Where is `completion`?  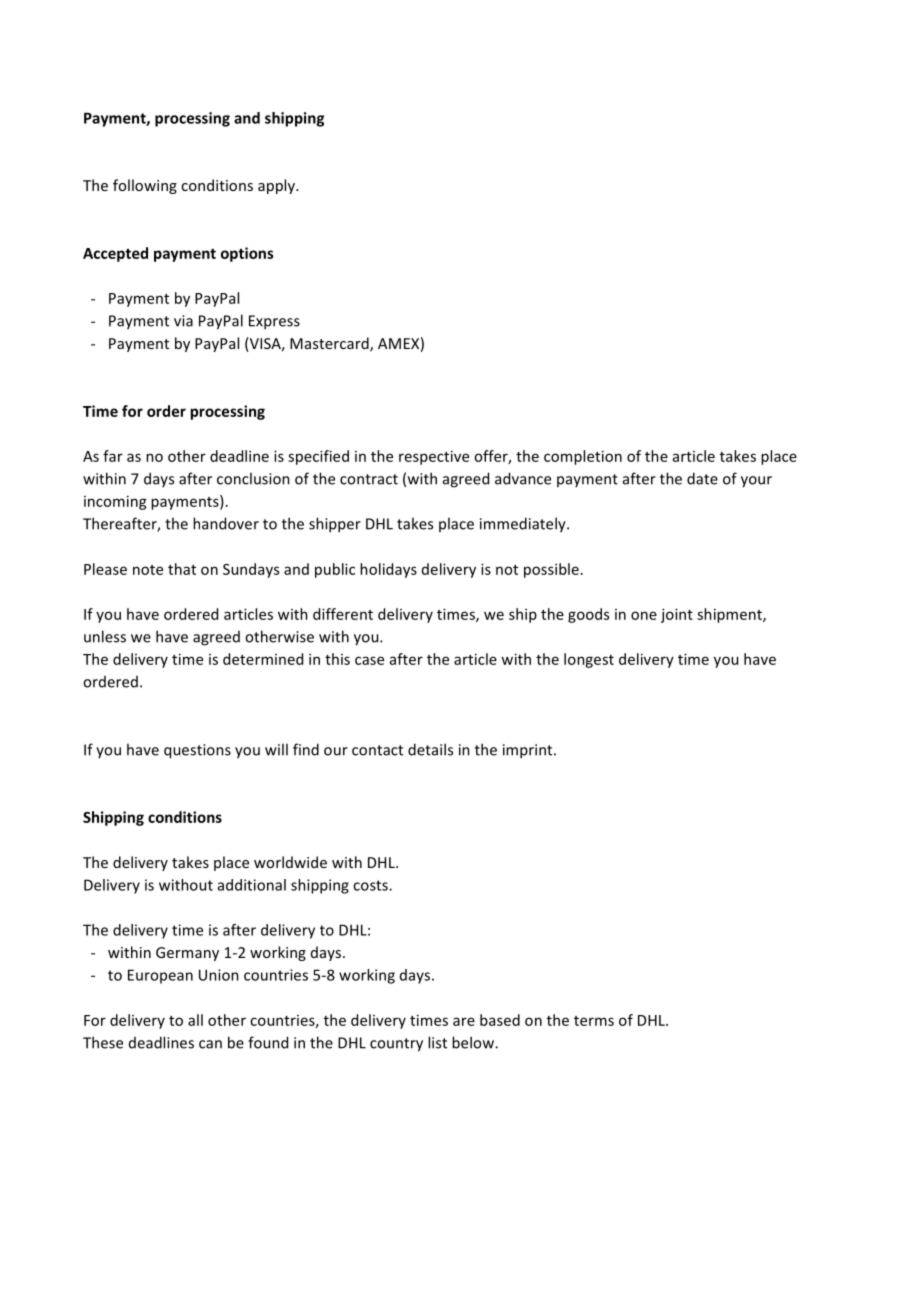 completion is located at coordinates (583, 457).
